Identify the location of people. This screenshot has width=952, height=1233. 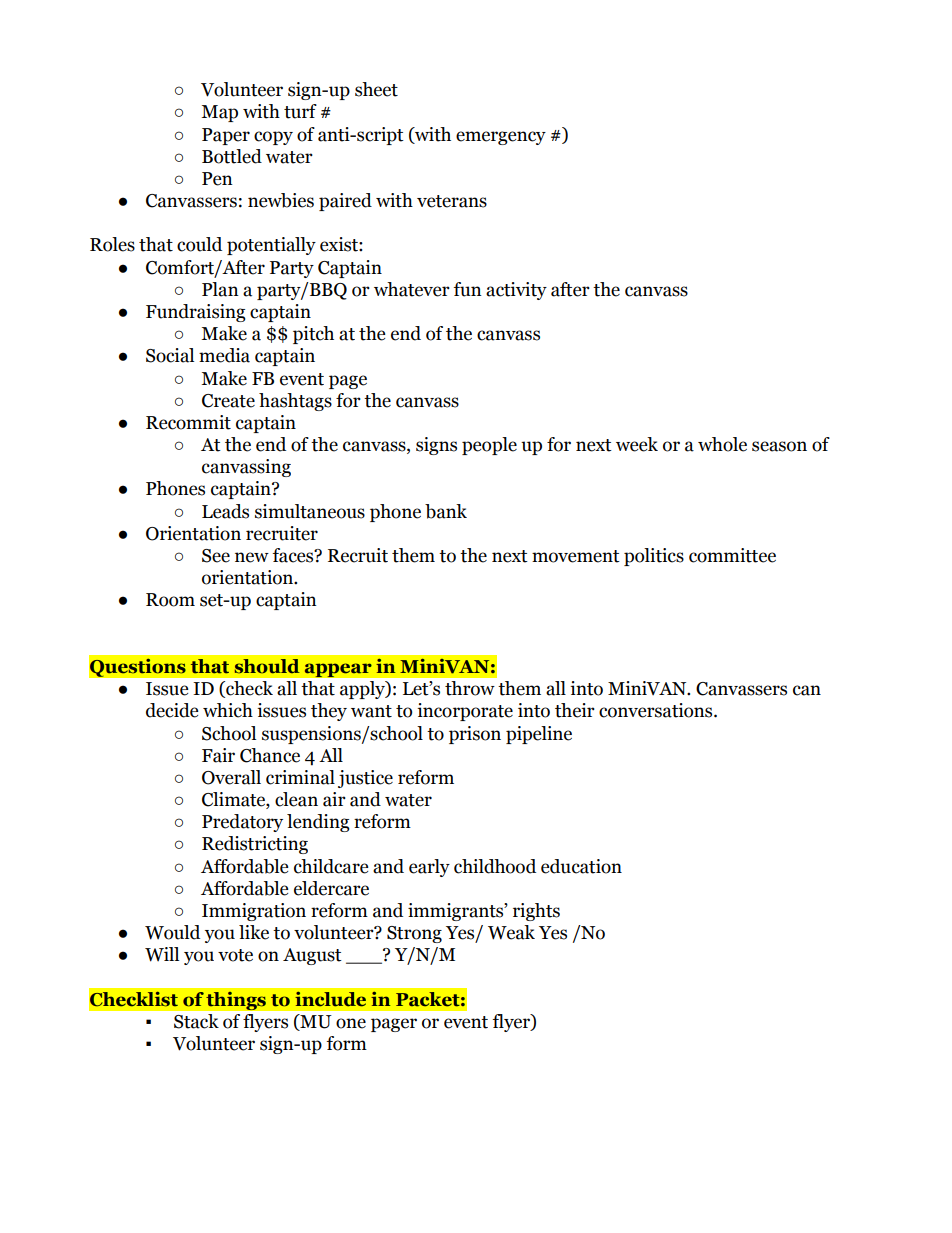
(489, 446).
